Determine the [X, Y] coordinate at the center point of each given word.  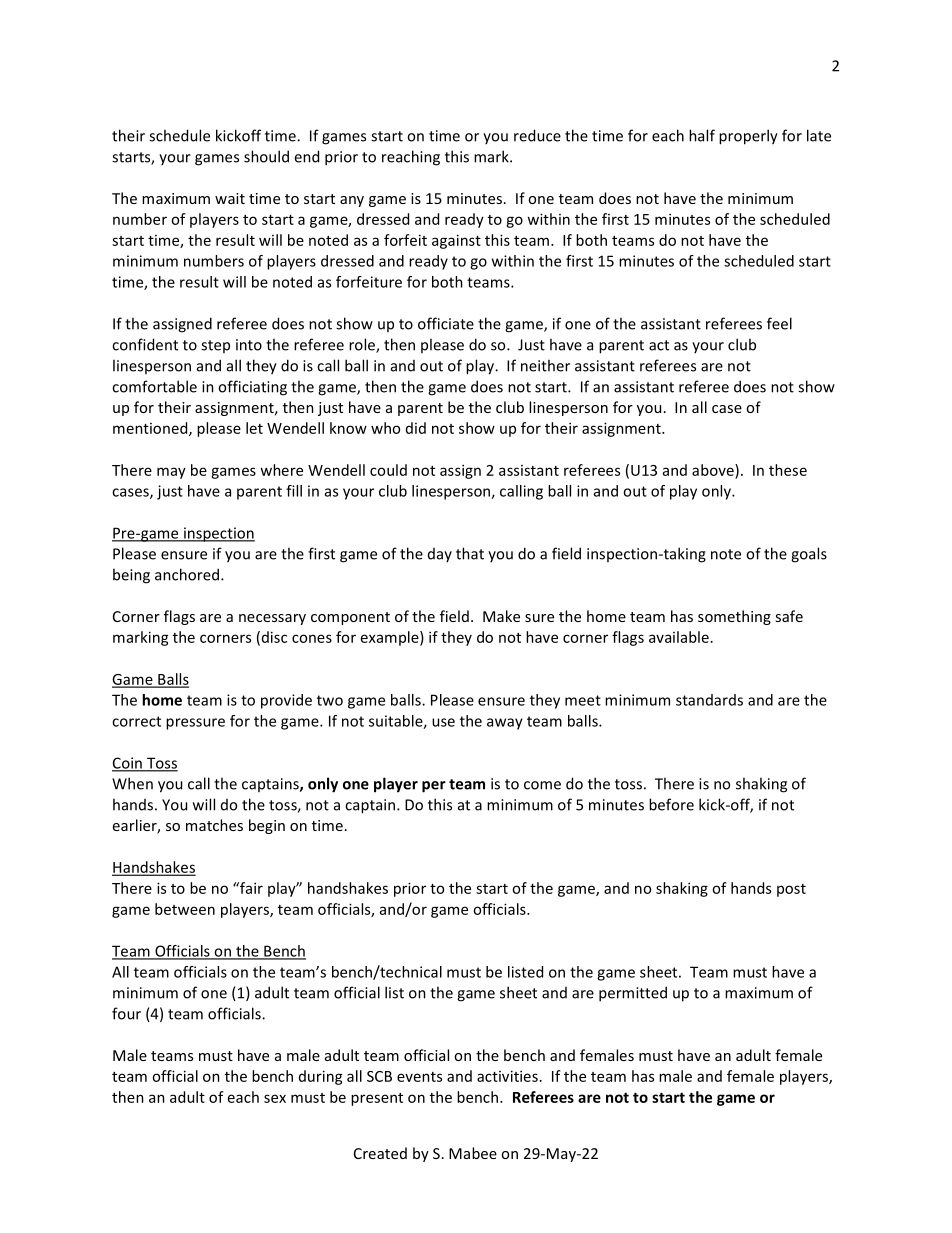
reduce [537, 135]
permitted [633, 994]
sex [275, 1098]
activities [507, 1076]
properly [748, 137]
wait [230, 198]
